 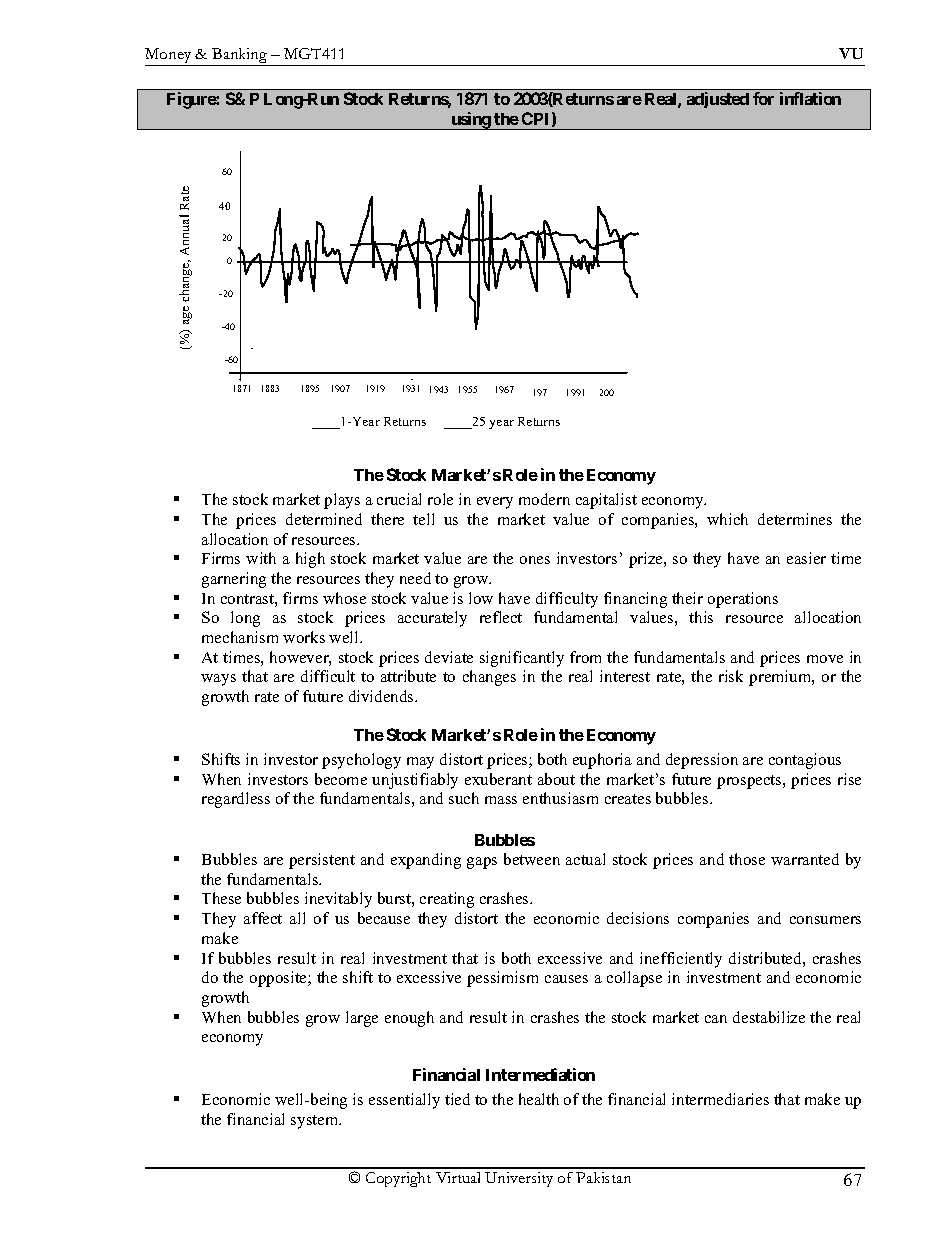 What do you see at coordinates (316, 1122) in the document?
I see `system` at bounding box center [316, 1122].
